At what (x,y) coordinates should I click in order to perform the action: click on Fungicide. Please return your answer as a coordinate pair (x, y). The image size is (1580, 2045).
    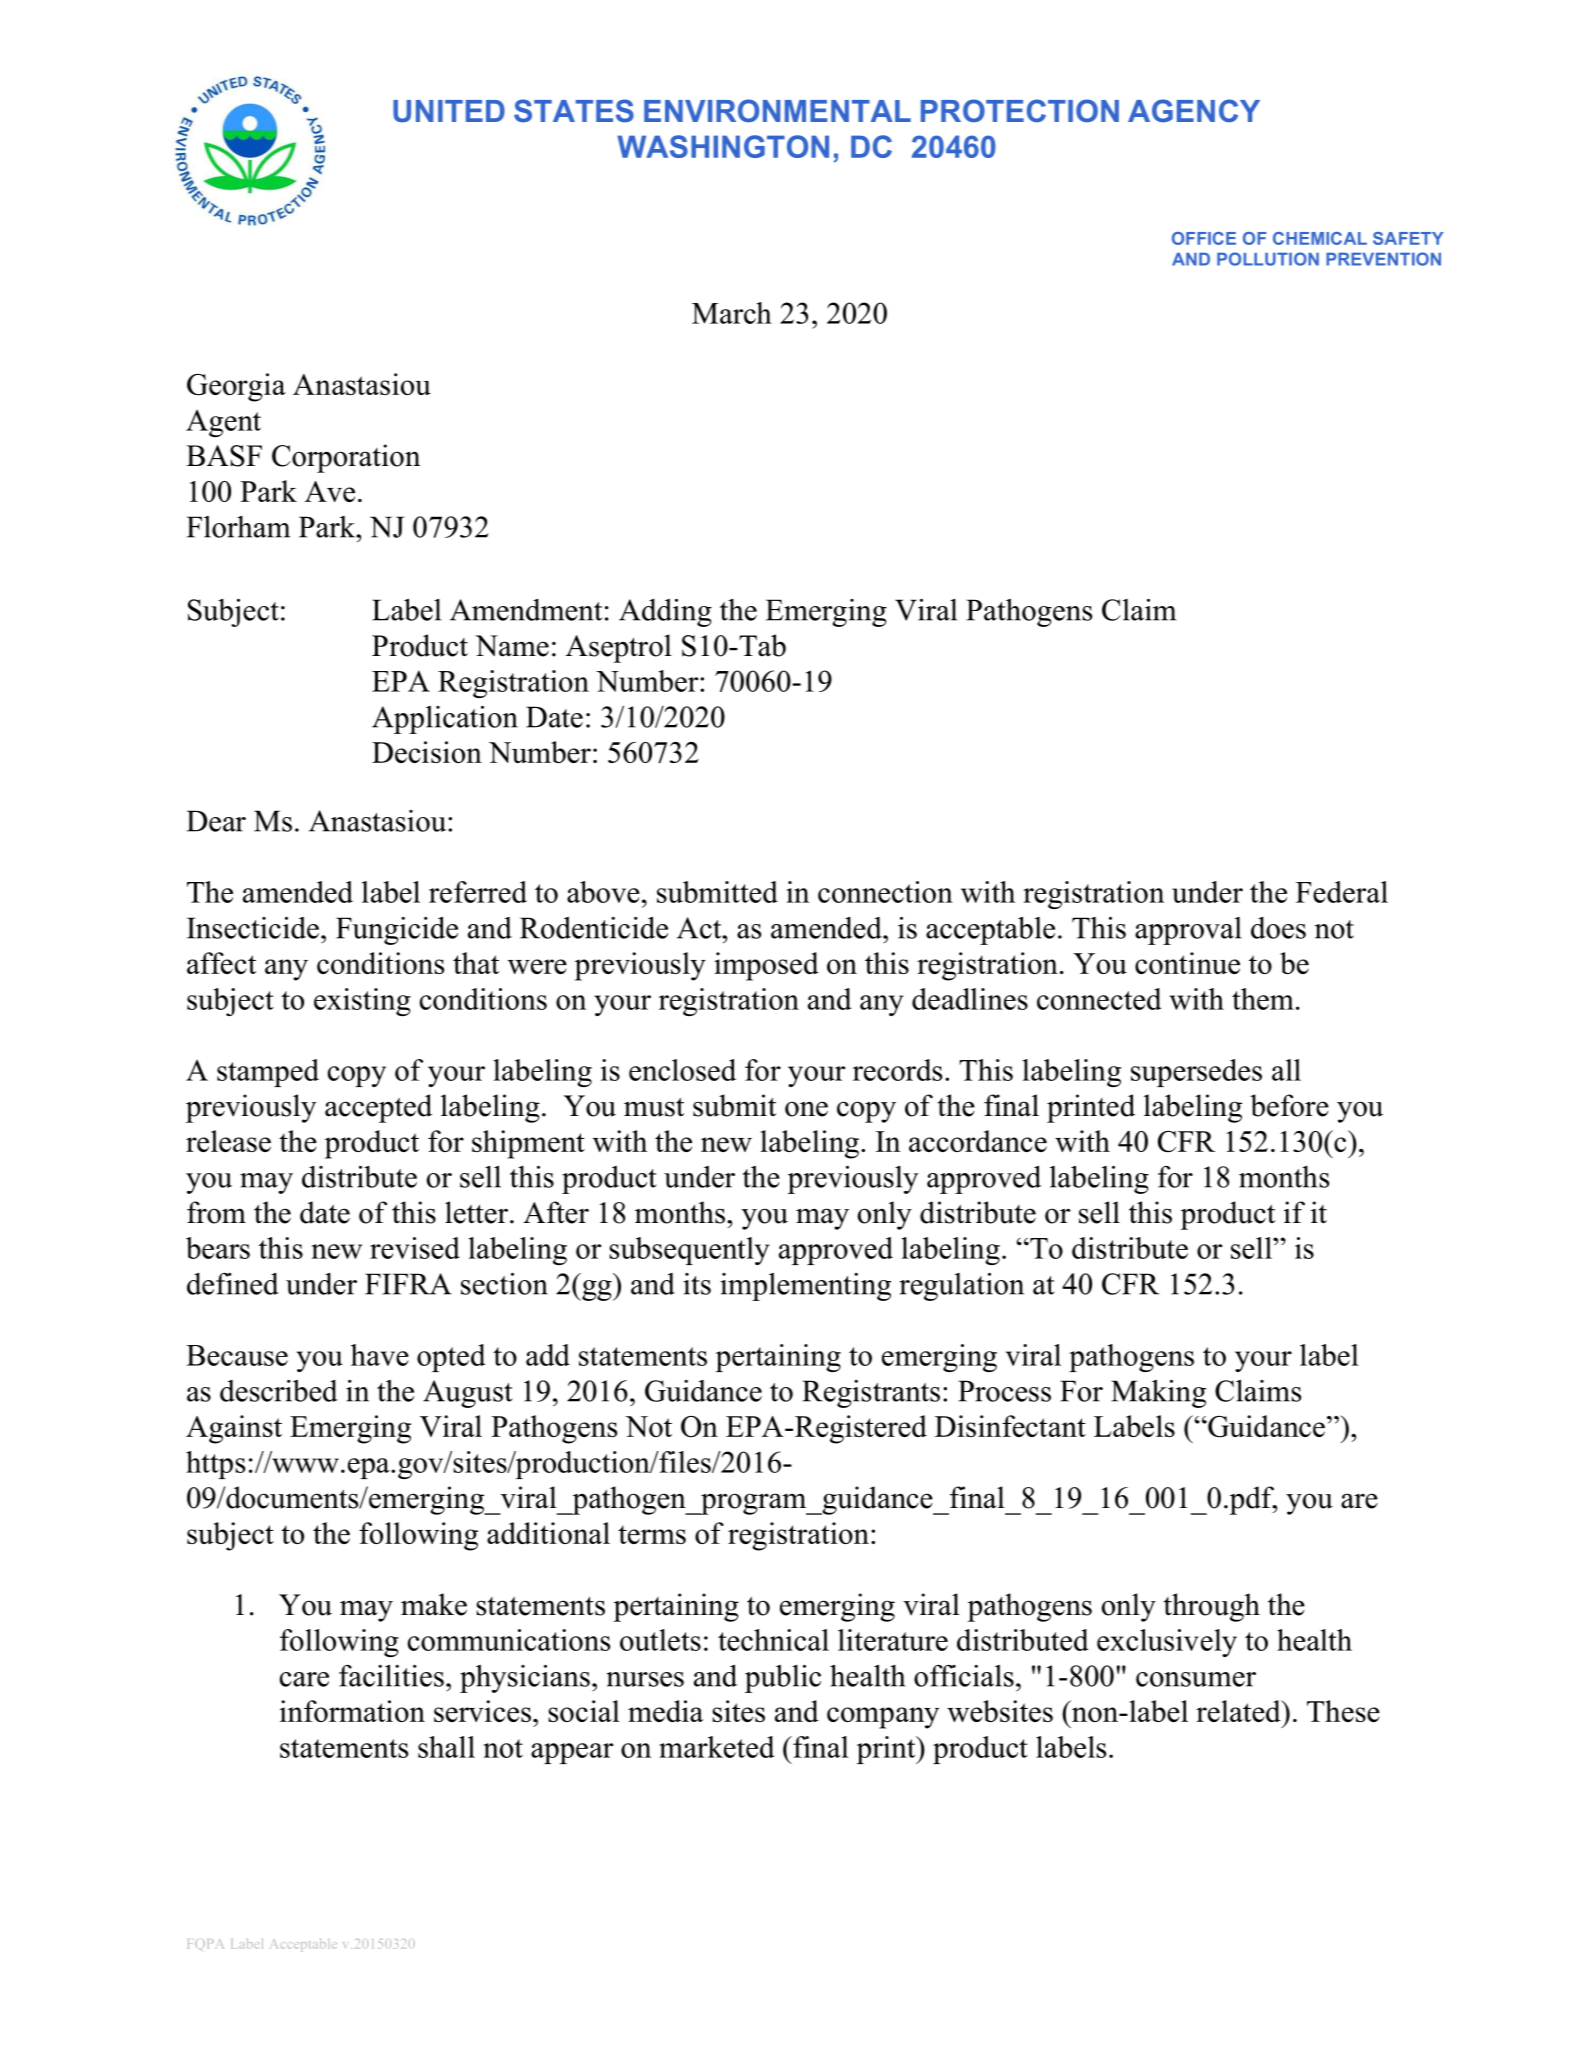
    Looking at the image, I should click on (397, 930).
